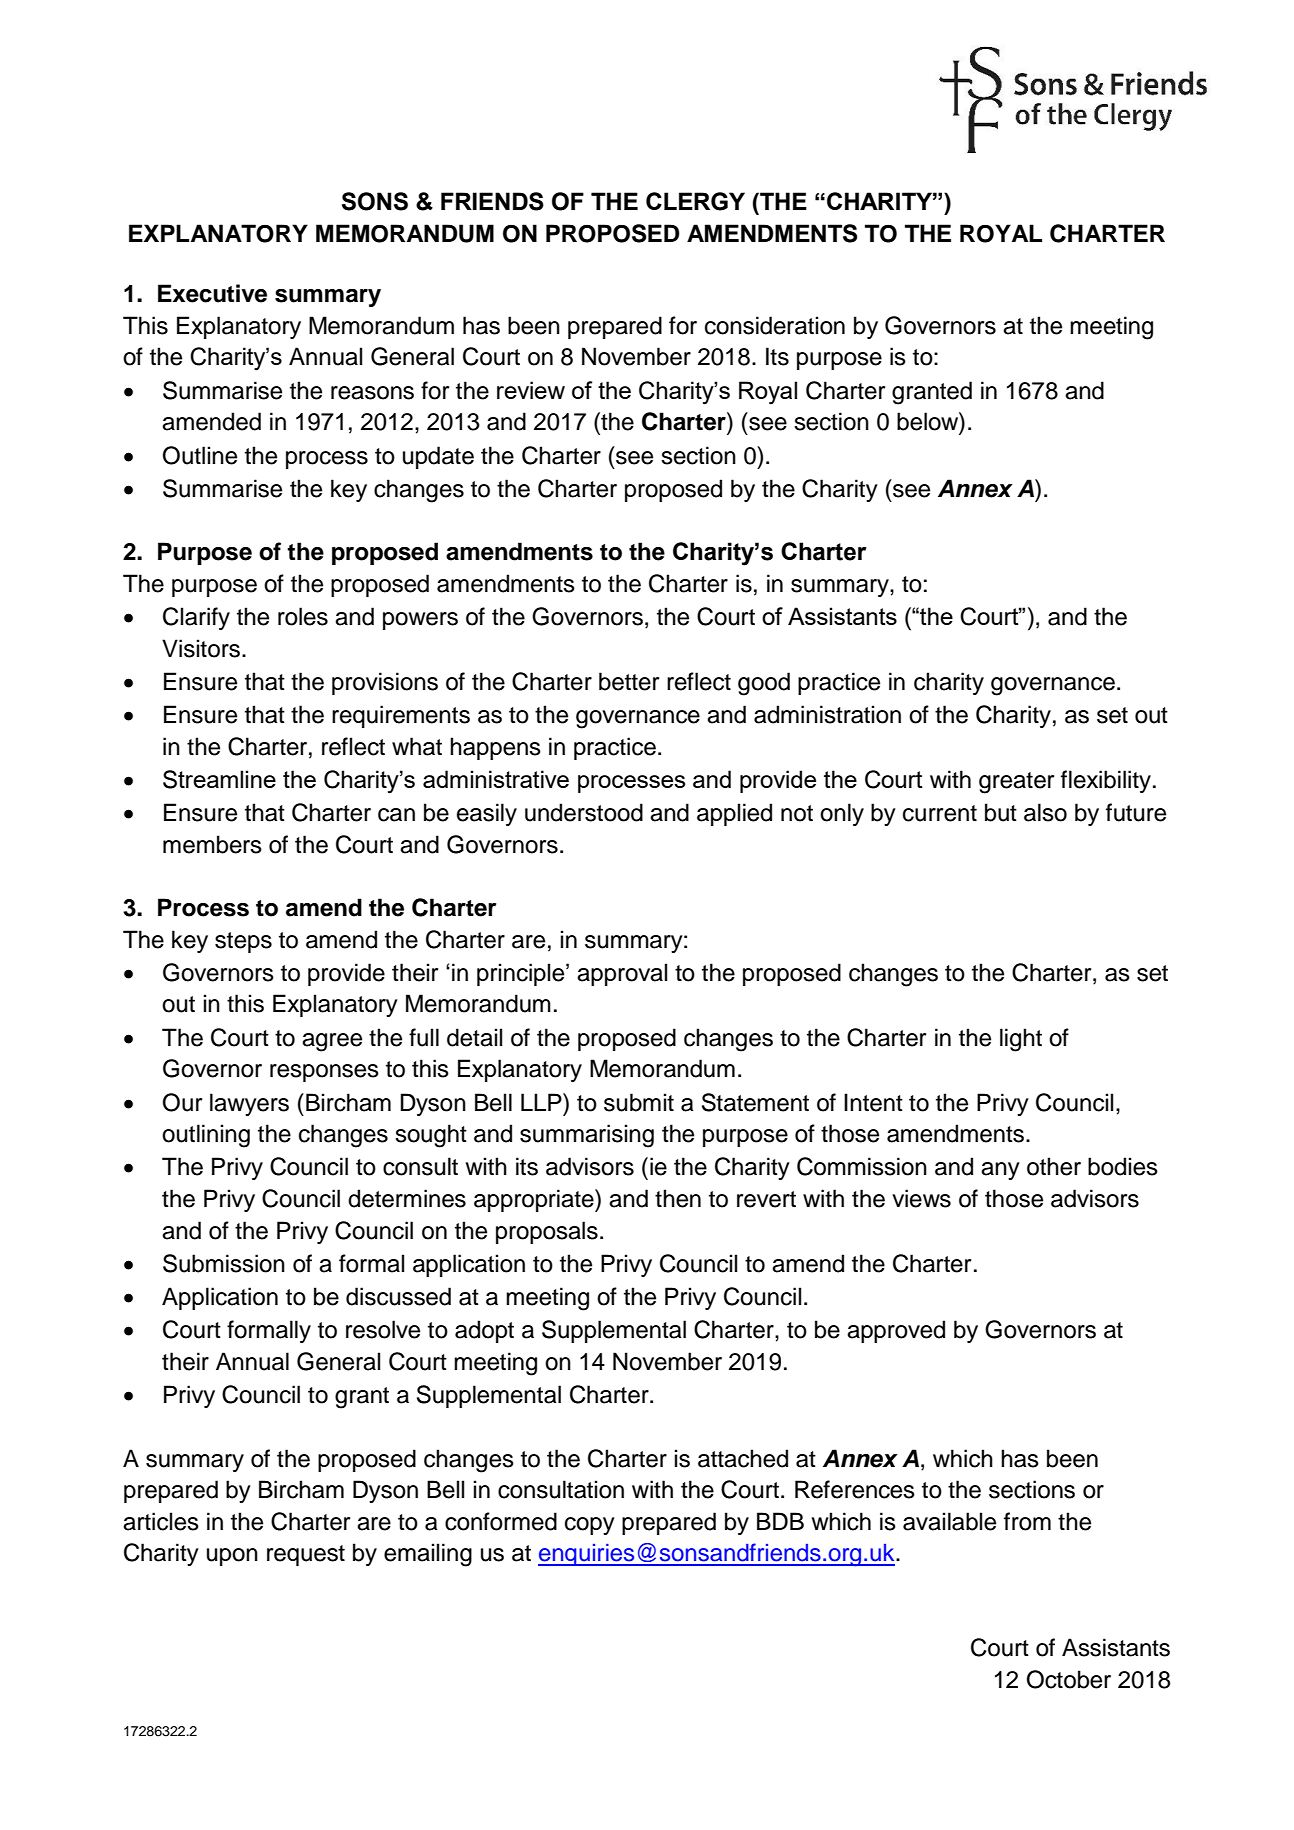 Image resolution: width=1294 pixels, height=1830 pixels. Describe the element at coordinates (678, 1198) in the image. I see `then` at that location.
